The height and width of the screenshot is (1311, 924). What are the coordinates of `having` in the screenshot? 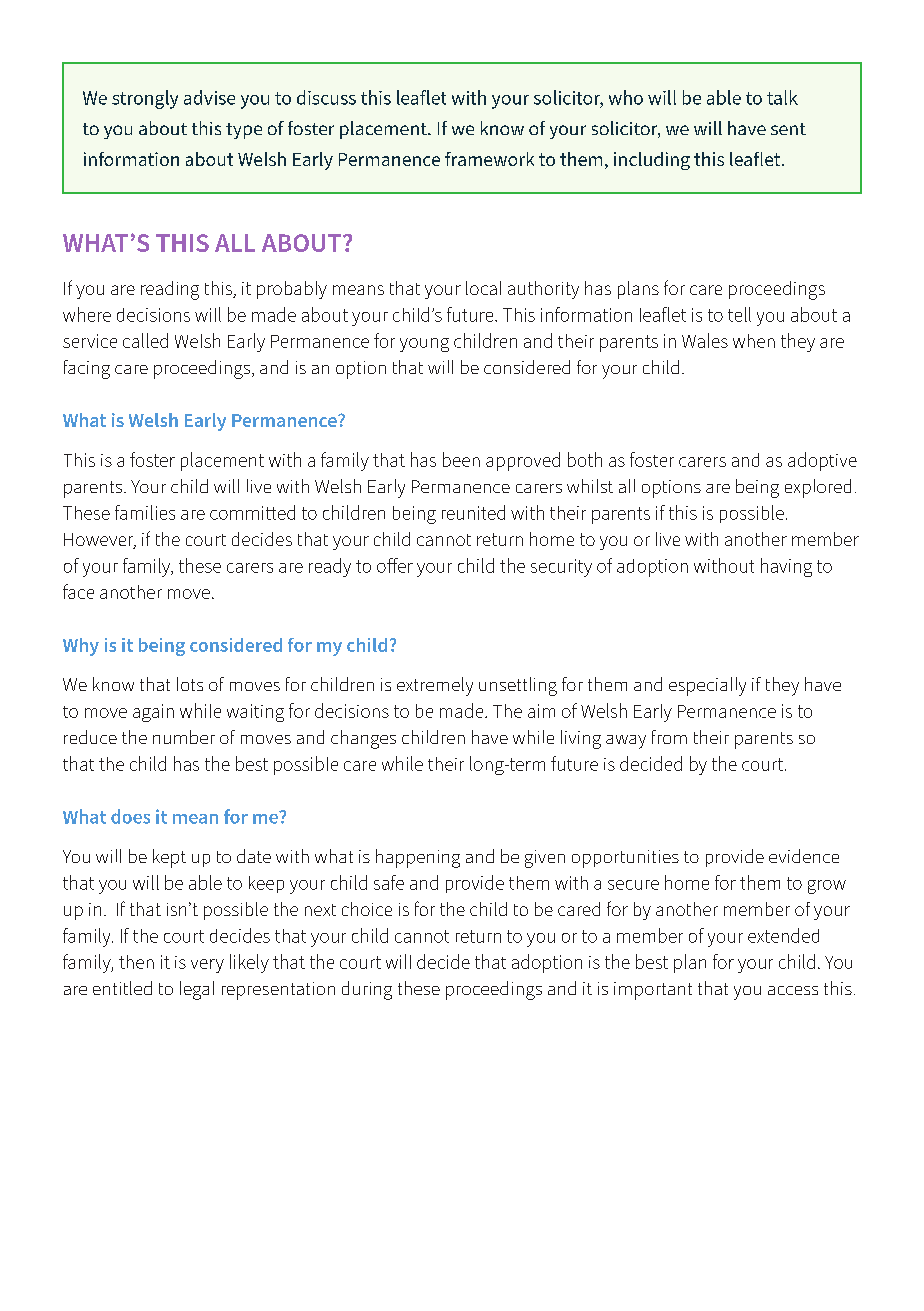 It's located at (786, 567).
